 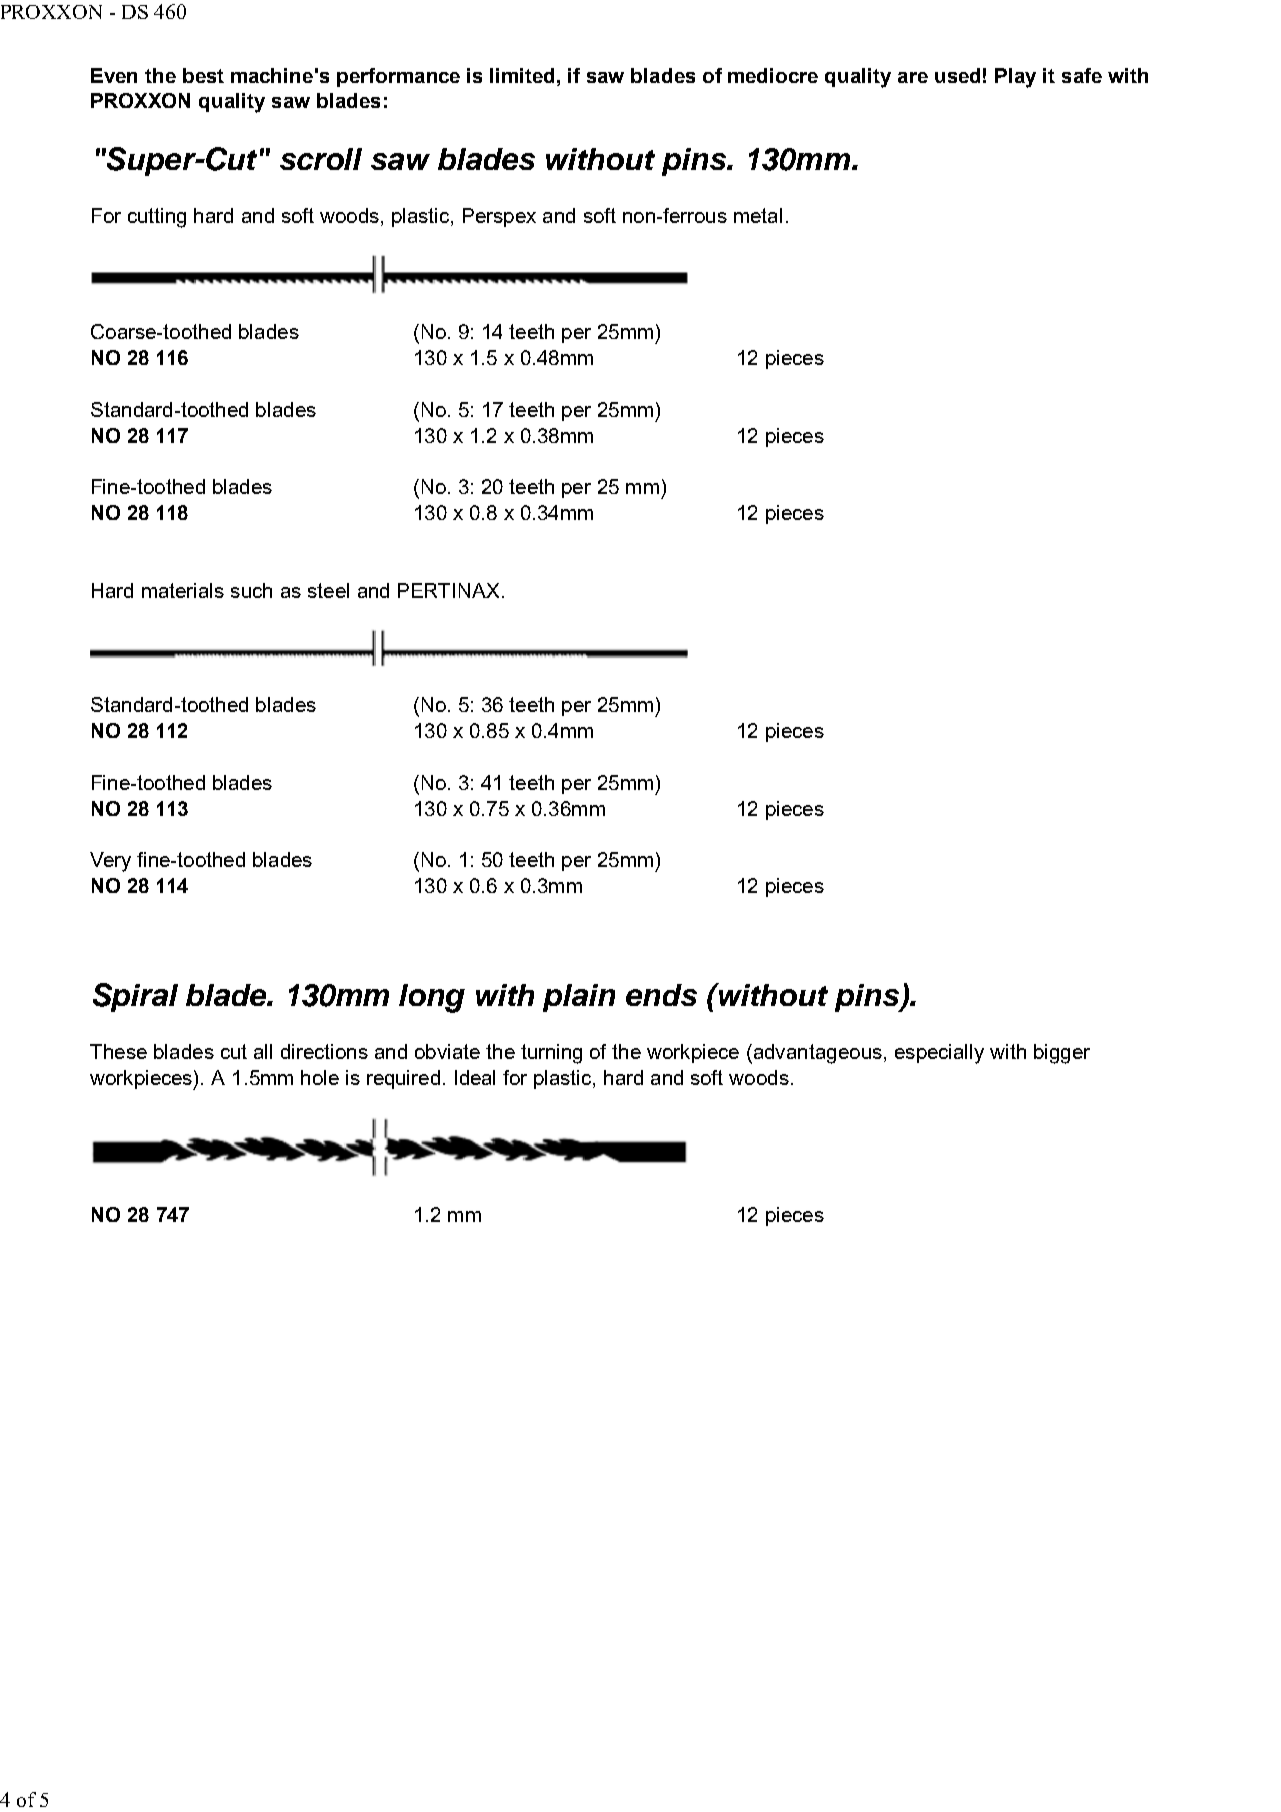 I want to click on PERTINAX, so click(x=448, y=590).
